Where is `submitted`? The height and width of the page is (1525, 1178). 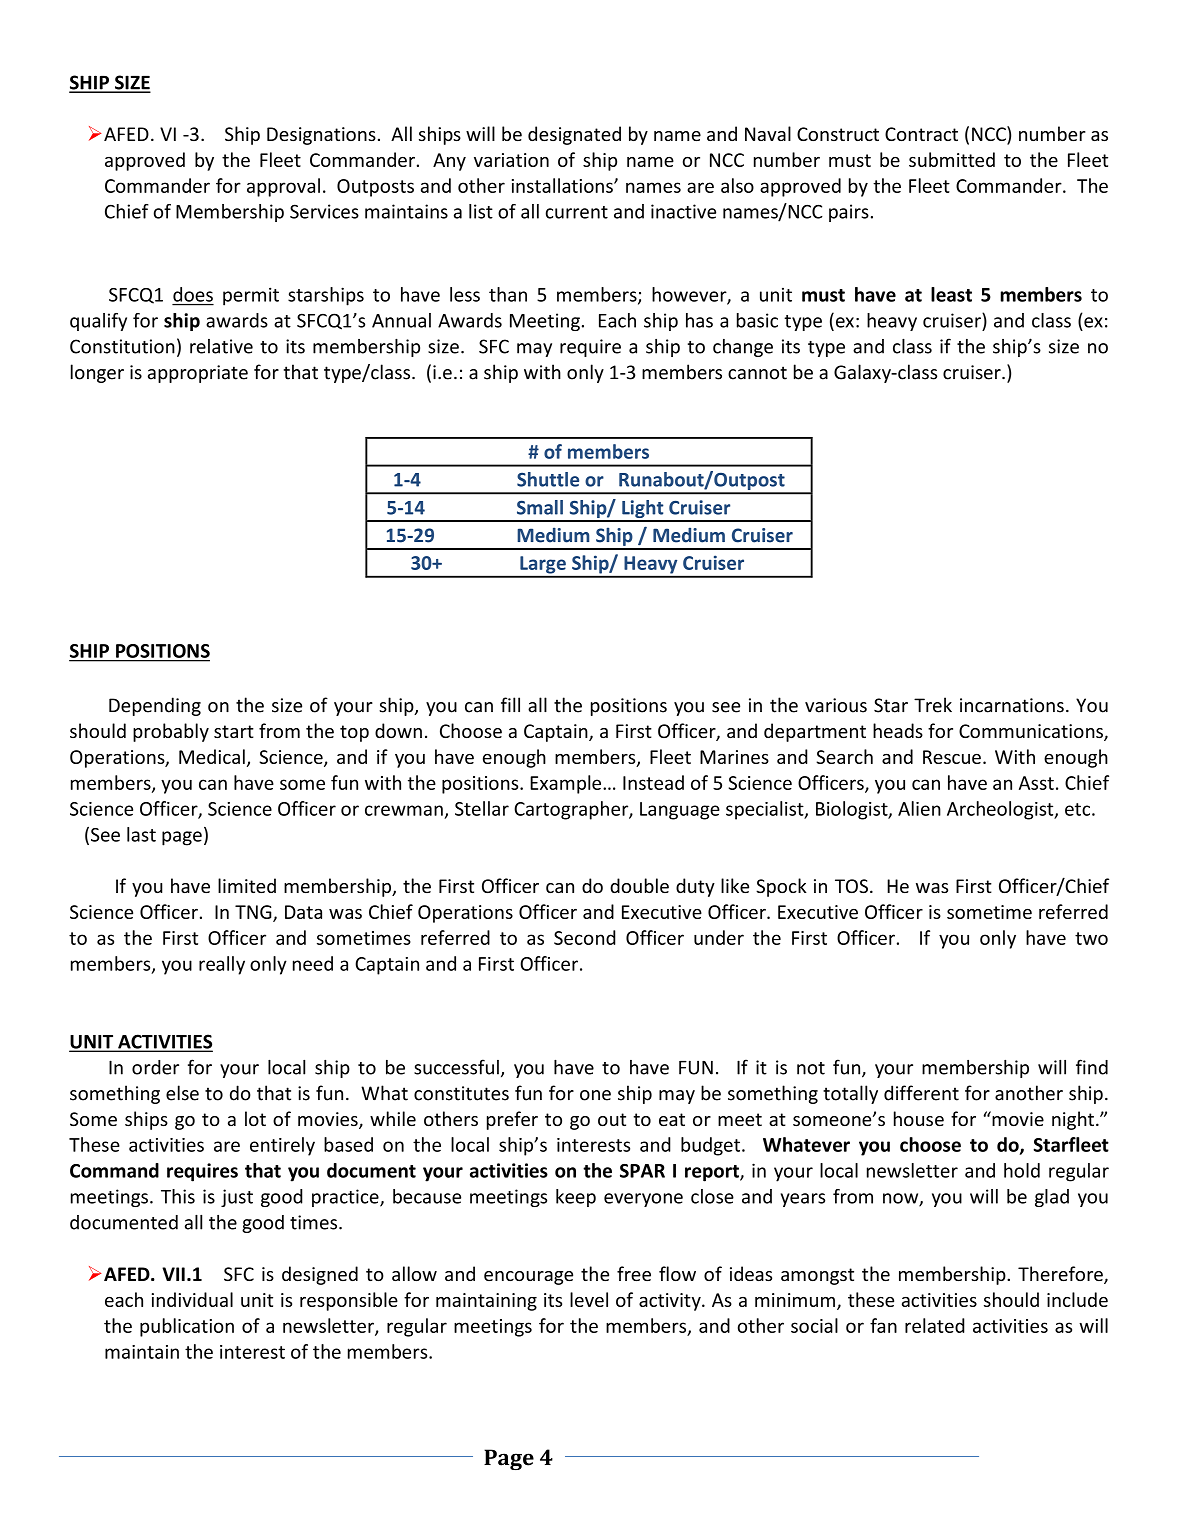
submitted is located at coordinates (952, 159).
